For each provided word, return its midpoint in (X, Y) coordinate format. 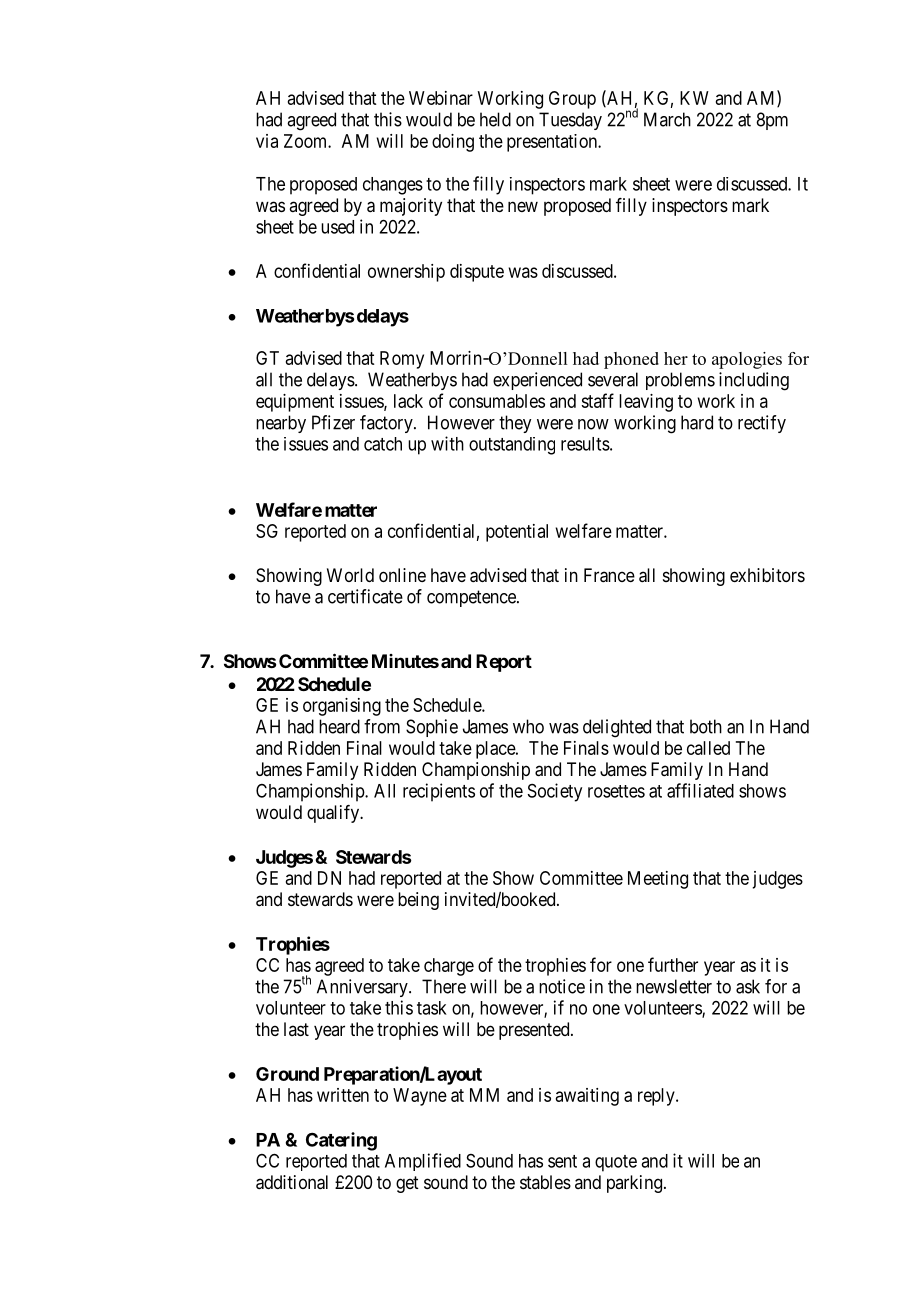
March (667, 119)
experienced (537, 381)
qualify (334, 814)
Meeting (658, 880)
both (706, 726)
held (495, 119)
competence (472, 598)
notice (562, 986)
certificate (365, 596)
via (267, 141)
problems (680, 381)
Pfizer (333, 422)
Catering (341, 1141)
